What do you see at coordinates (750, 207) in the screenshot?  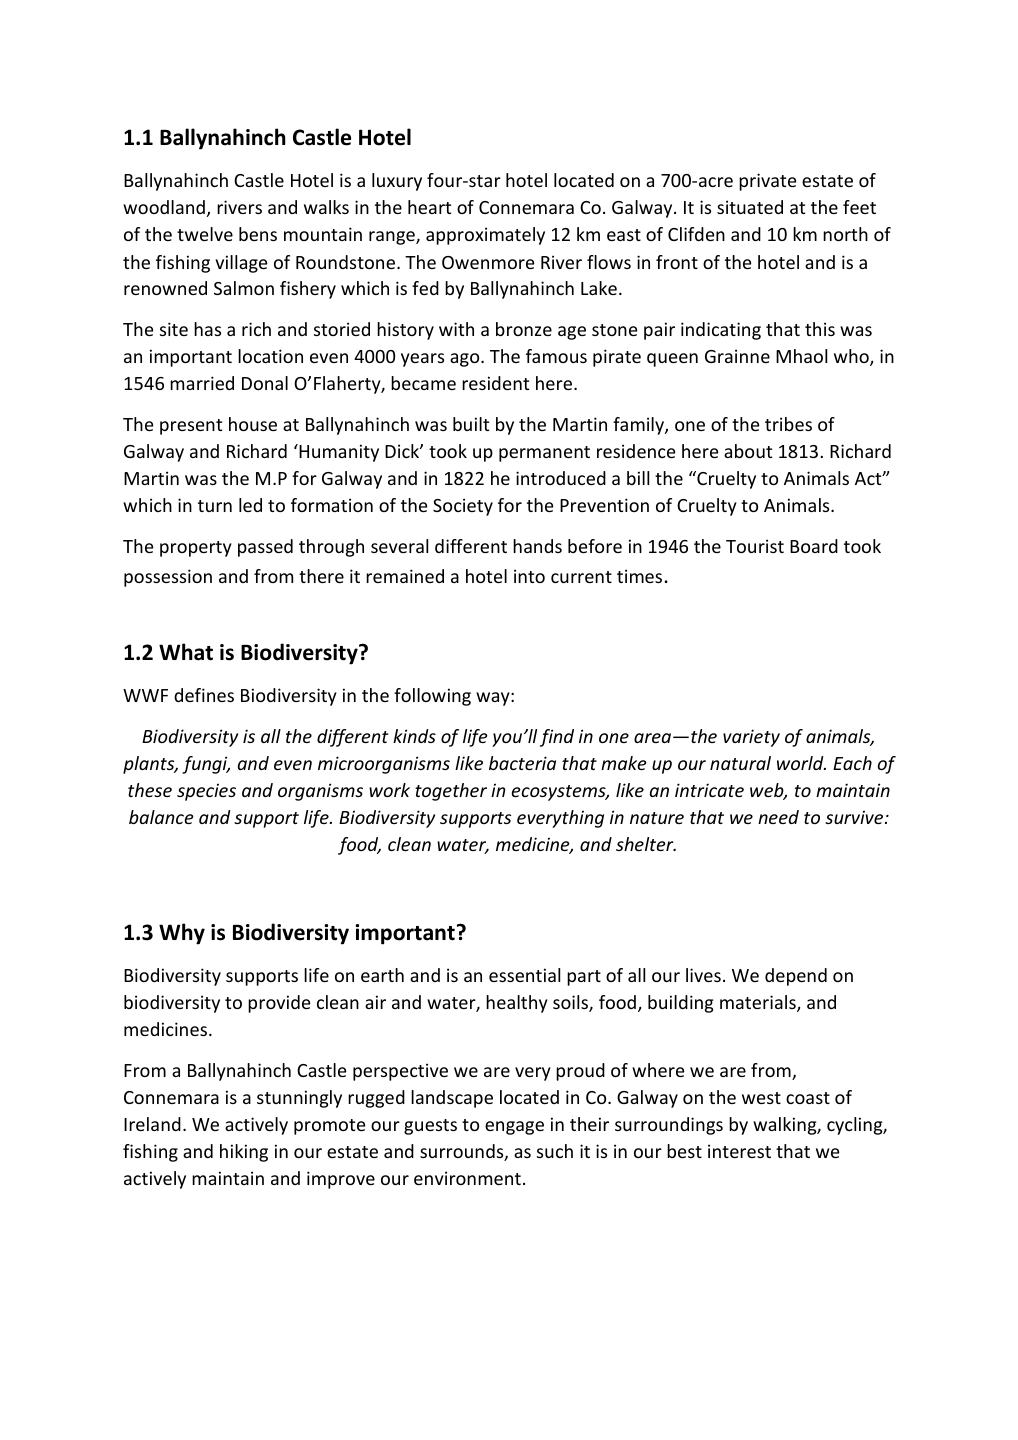 I see `situated` at bounding box center [750, 207].
